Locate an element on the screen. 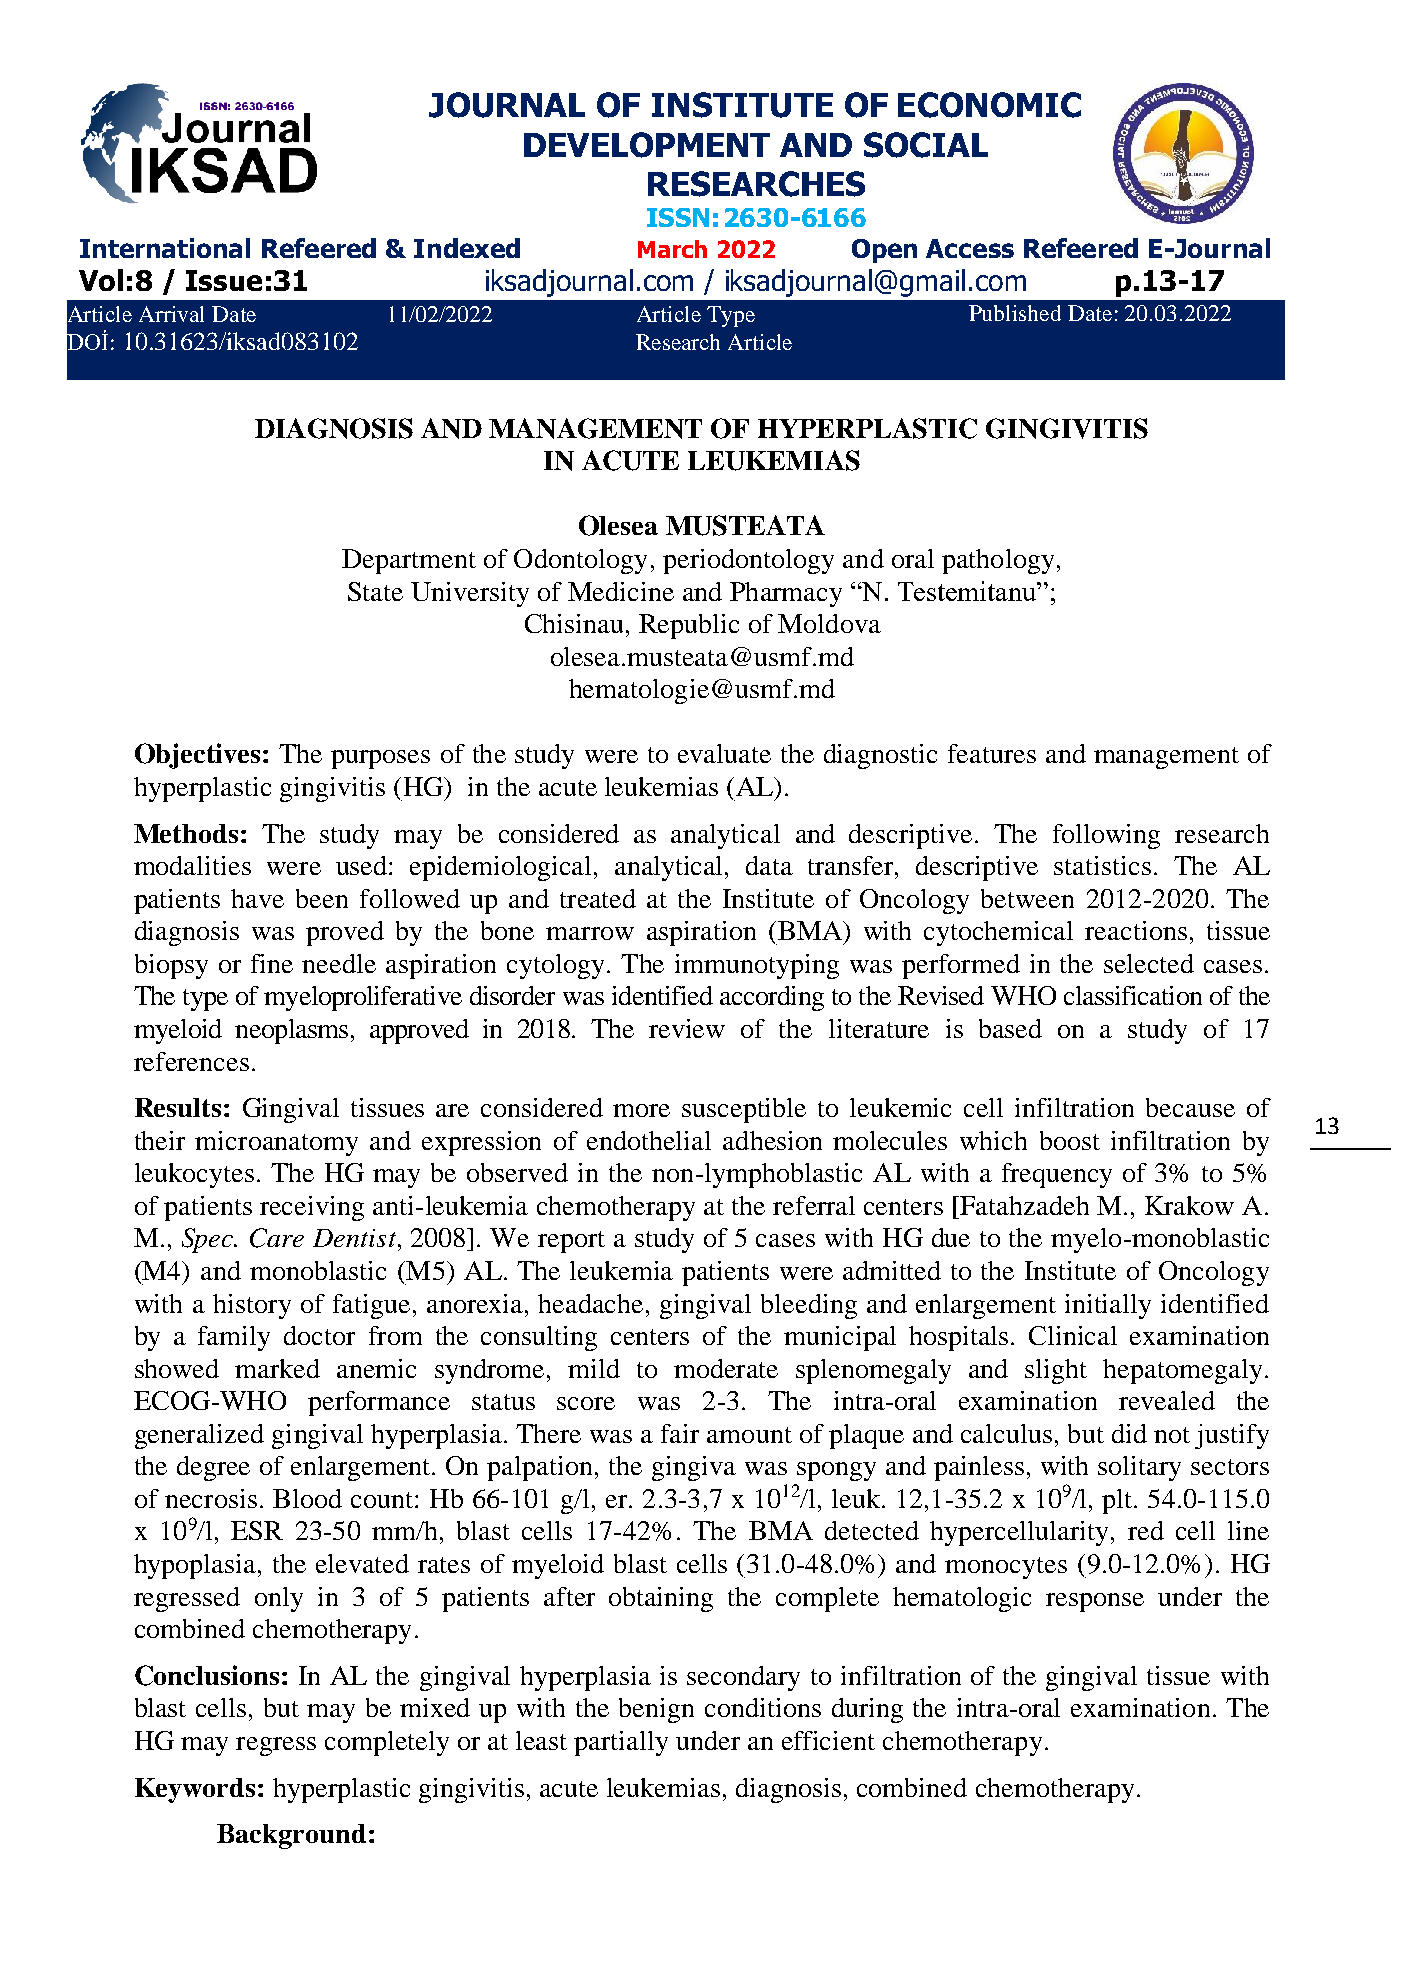  review is located at coordinates (687, 1028).
